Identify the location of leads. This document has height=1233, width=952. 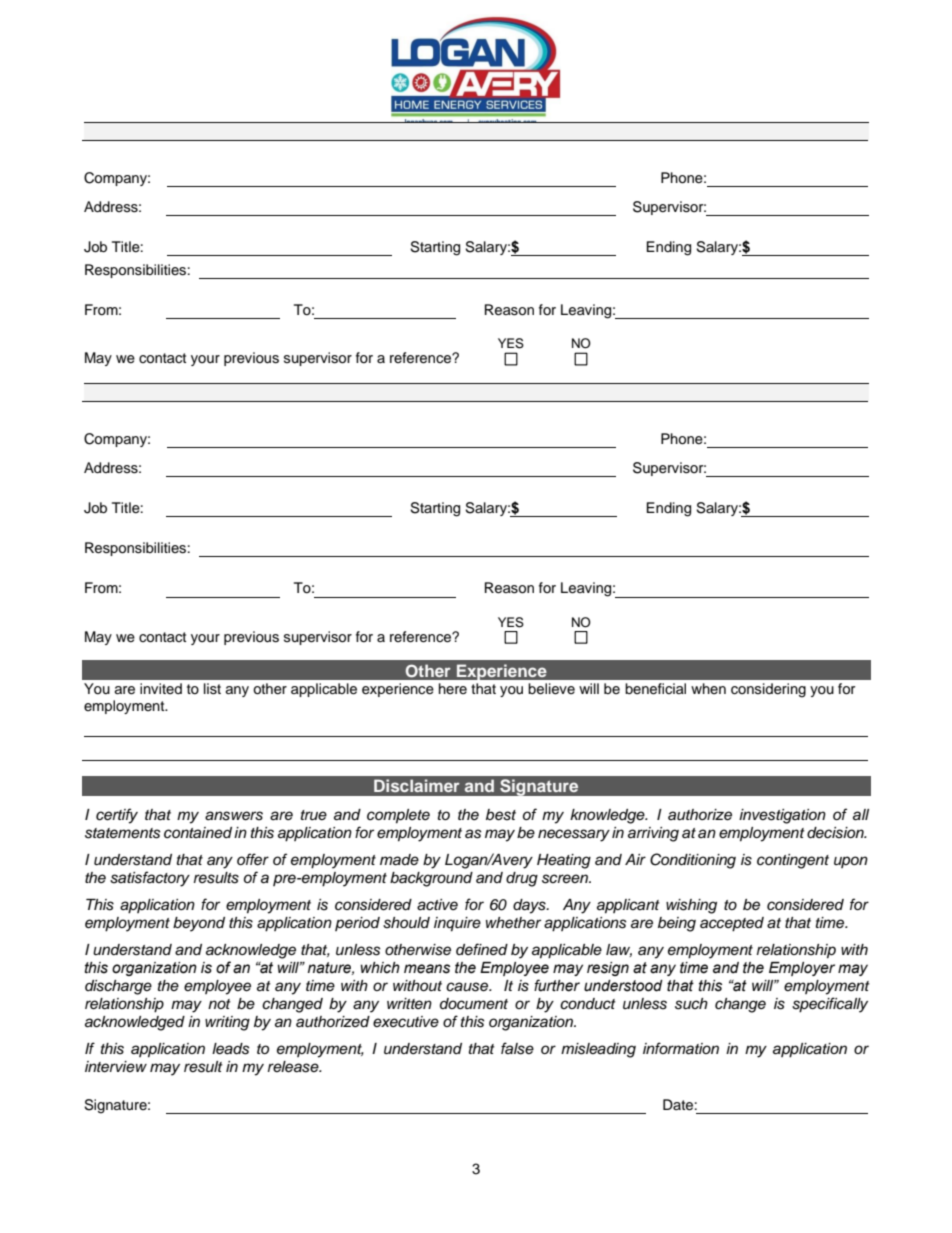
(231, 1049).
